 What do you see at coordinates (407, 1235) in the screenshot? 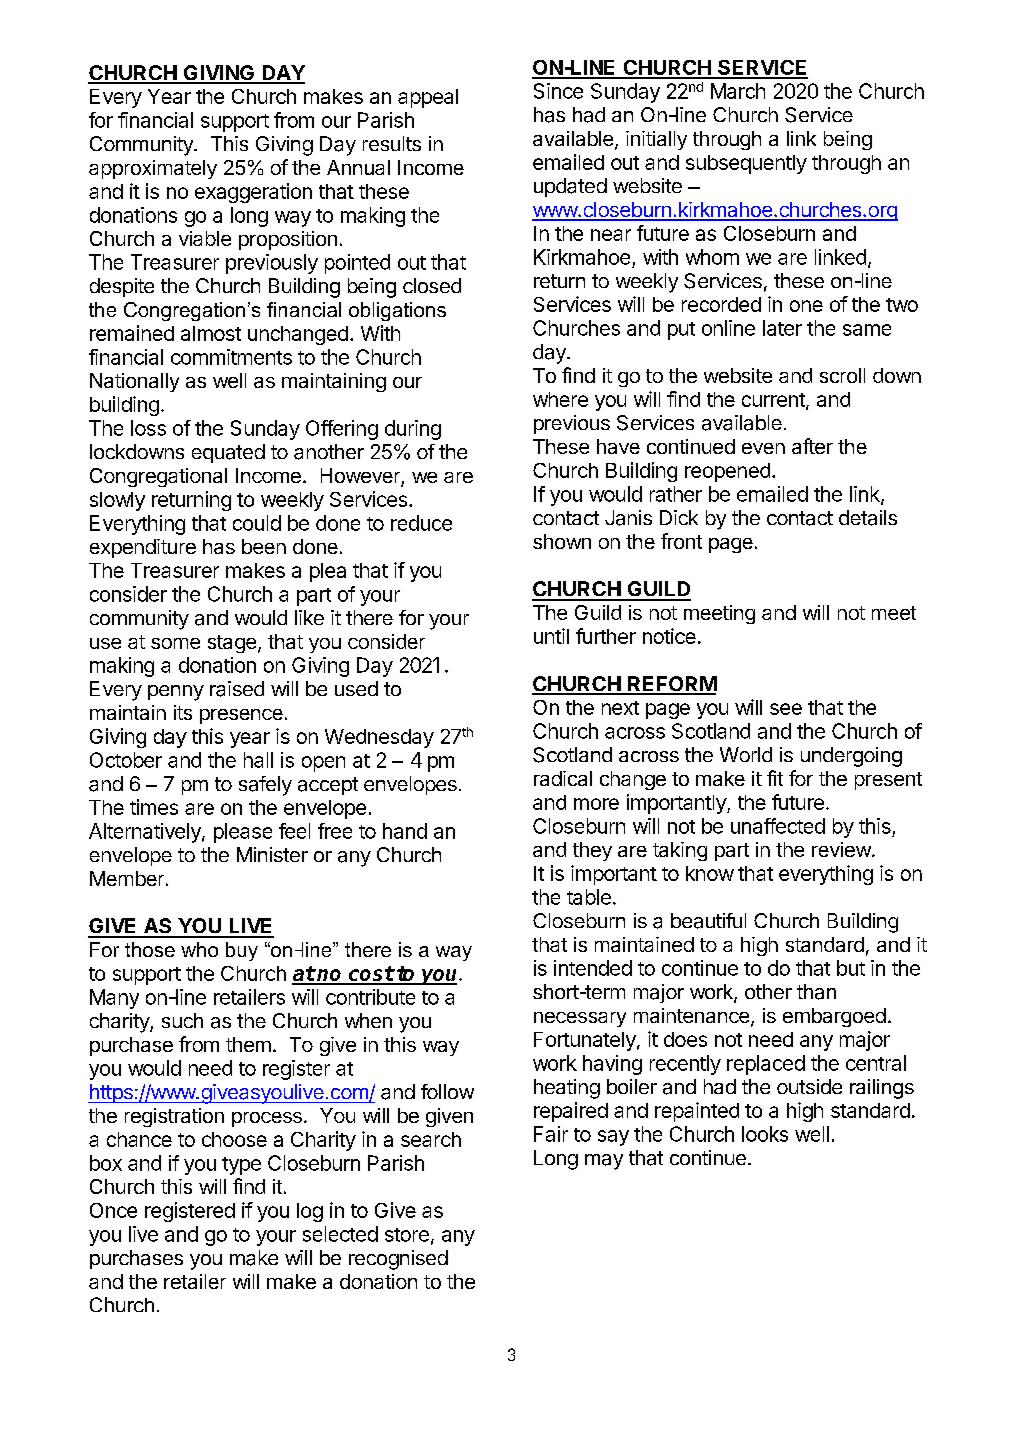
I see `store` at bounding box center [407, 1235].
